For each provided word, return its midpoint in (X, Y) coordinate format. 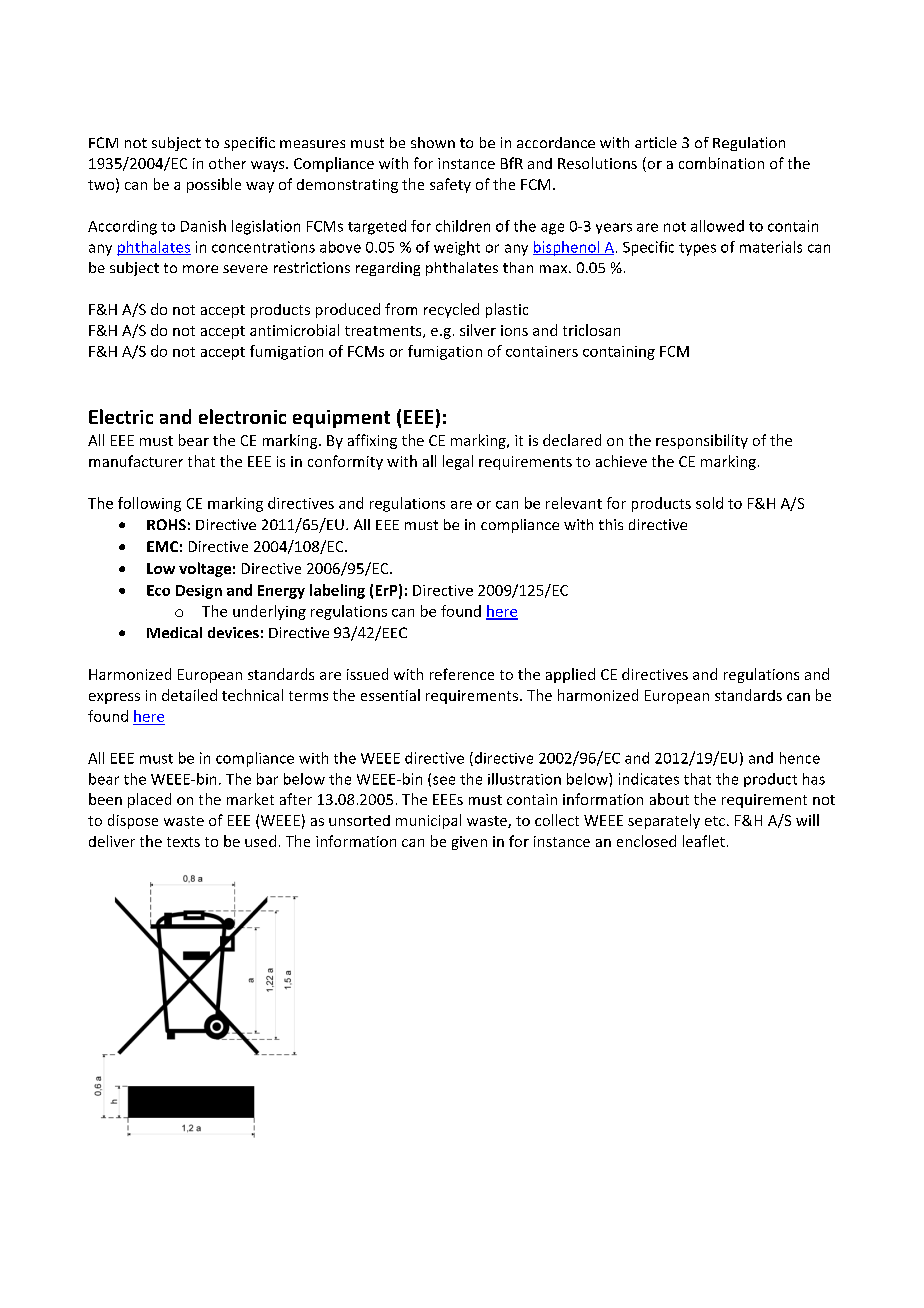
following (149, 504)
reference (462, 674)
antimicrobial (294, 330)
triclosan (591, 330)
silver (478, 330)
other (227, 163)
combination (721, 163)
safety (450, 185)
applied (570, 675)
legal (458, 462)
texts (183, 842)
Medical (174, 632)
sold (709, 503)
